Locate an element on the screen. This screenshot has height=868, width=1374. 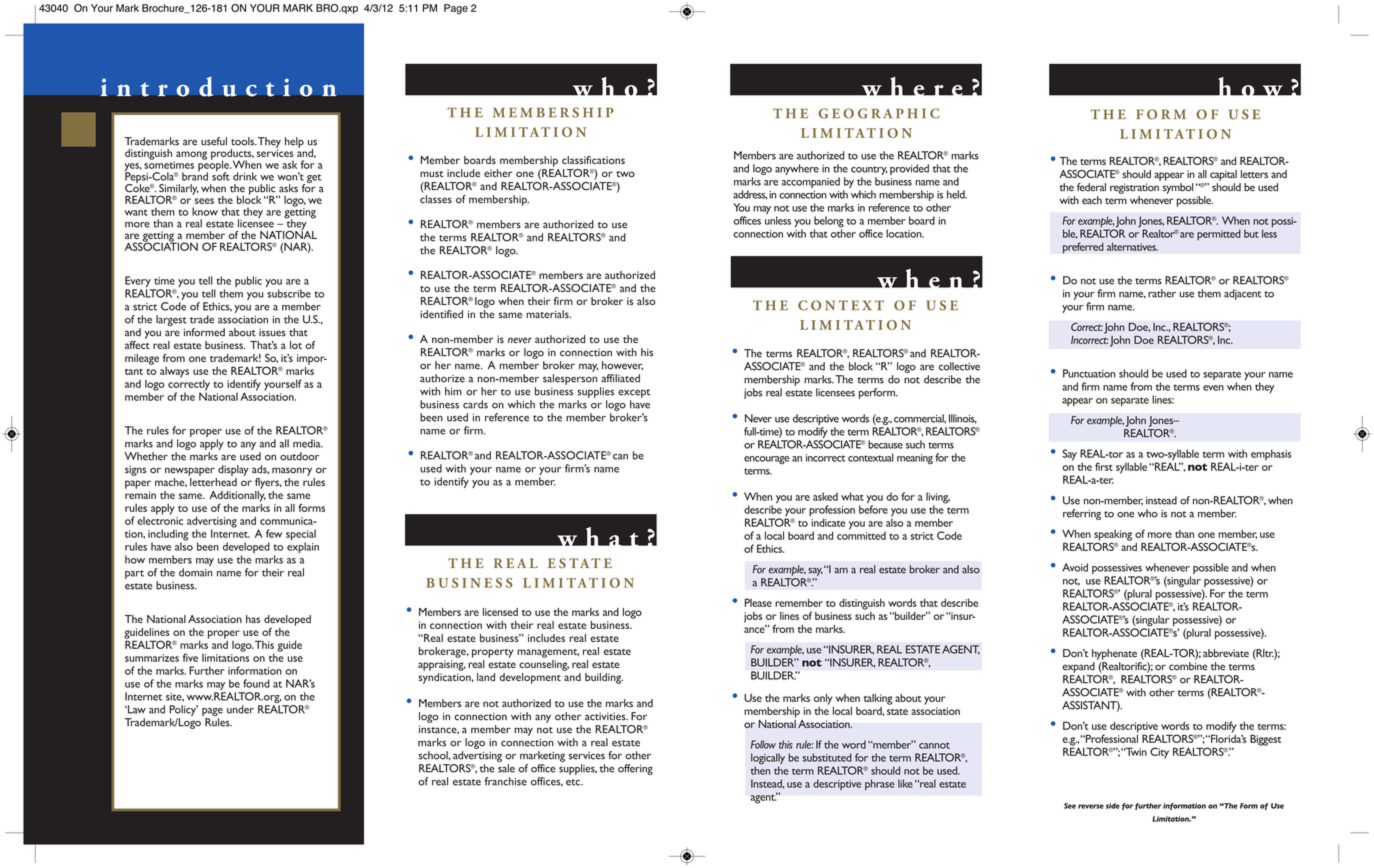
franchise is located at coordinates (506, 781).
